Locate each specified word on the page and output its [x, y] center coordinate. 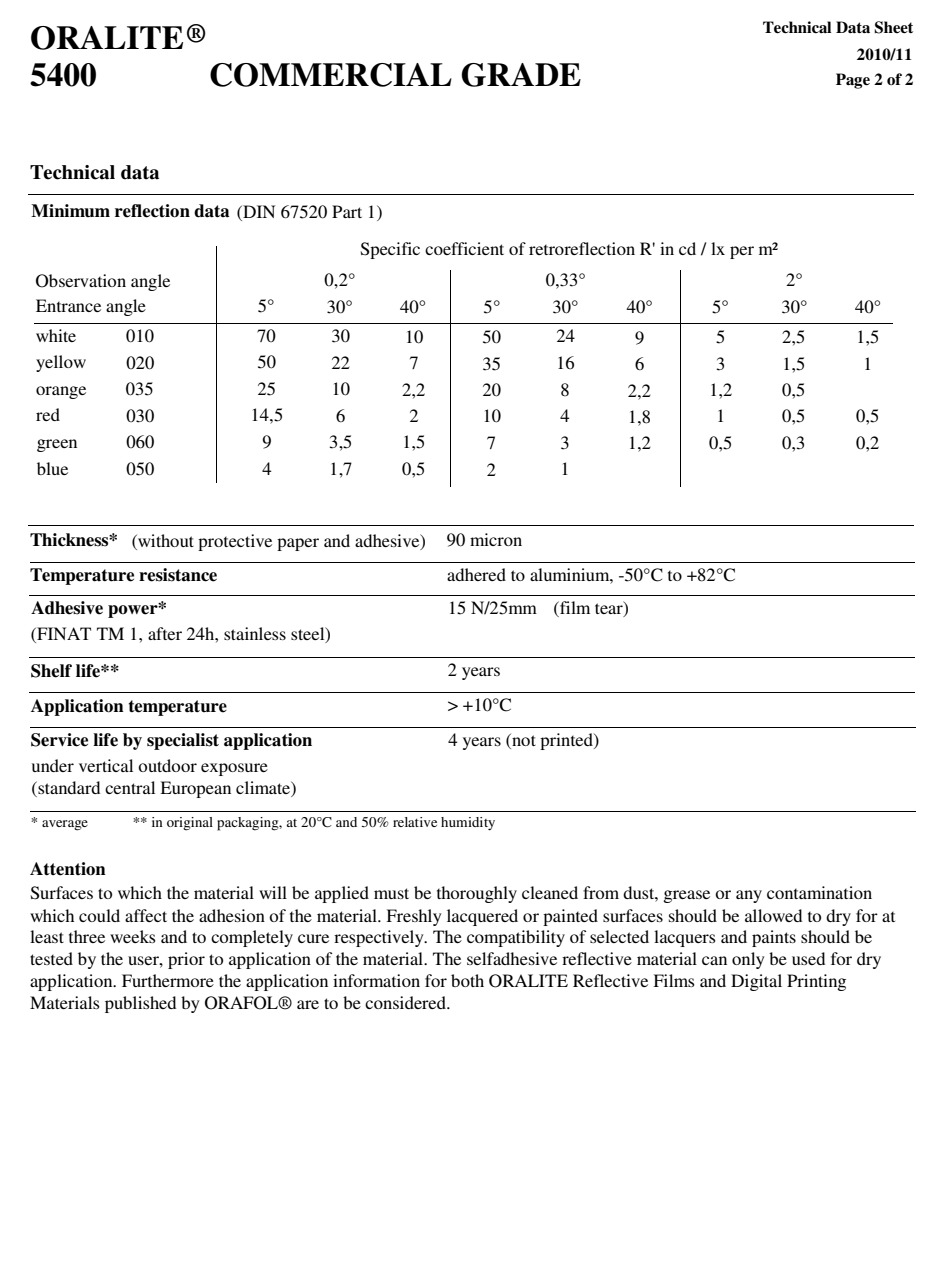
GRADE [521, 75]
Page [853, 81]
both [467, 980]
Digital [756, 982]
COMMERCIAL [331, 75]
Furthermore [168, 980]
